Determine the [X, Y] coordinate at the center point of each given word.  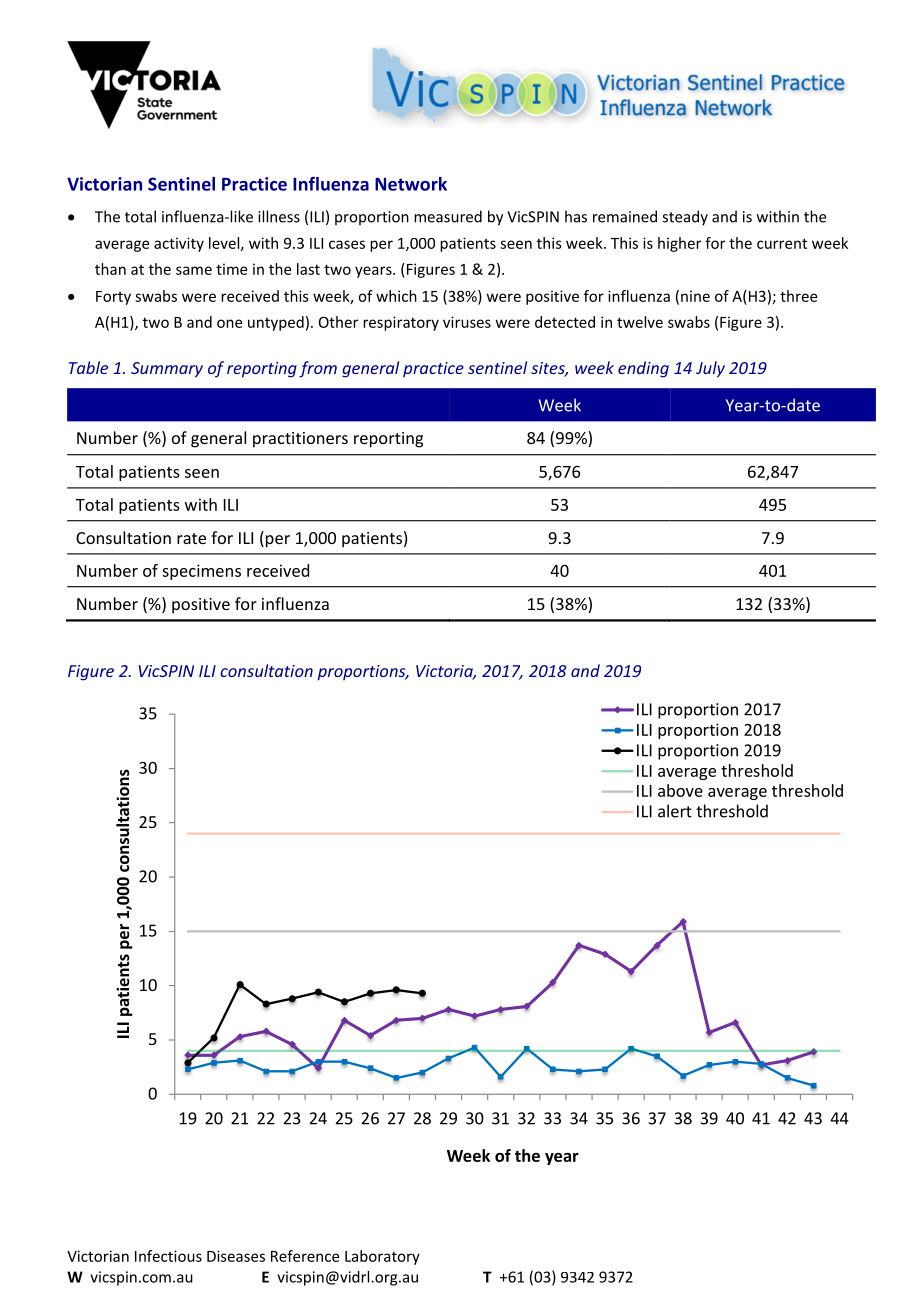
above [680, 790]
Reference [305, 1256]
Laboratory [382, 1257]
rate [191, 538]
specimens [201, 572]
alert [675, 811]
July [710, 369]
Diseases [236, 1256]
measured [448, 216]
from [318, 369]
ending [643, 369]
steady [685, 218]
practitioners [300, 440]
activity [179, 244]
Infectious [168, 1256]
